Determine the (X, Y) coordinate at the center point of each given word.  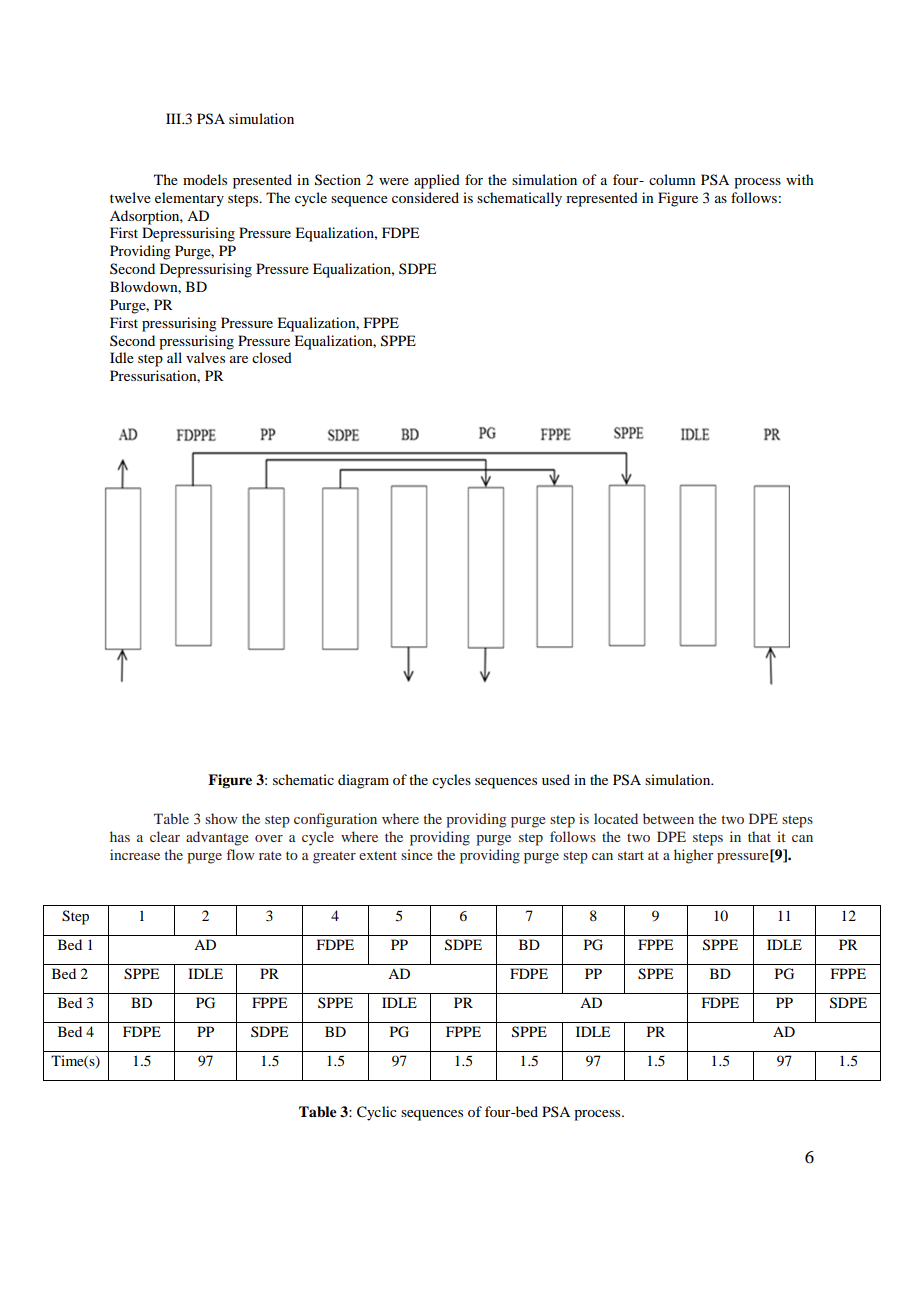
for (474, 179)
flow (241, 854)
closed (272, 357)
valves (205, 357)
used (556, 779)
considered (425, 197)
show (221, 818)
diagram (363, 781)
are (239, 359)
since (417, 854)
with (800, 179)
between (668, 818)
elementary (189, 199)
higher (693, 856)
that (759, 836)
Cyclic (377, 1113)
